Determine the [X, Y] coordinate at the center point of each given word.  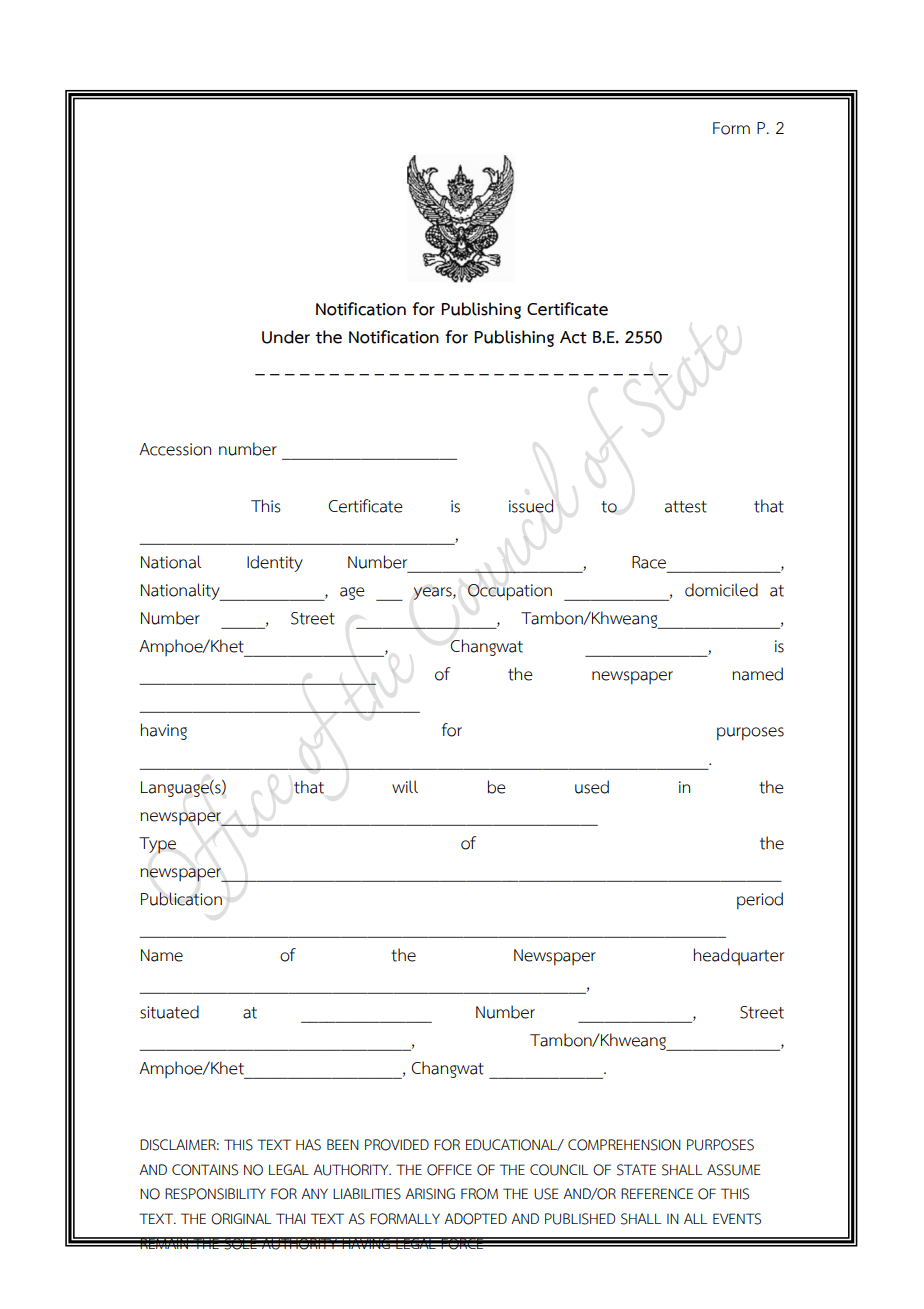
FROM [479, 1194]
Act [573, 337]
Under [286, 337]
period [760, 901]
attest [686, 507]
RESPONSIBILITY [215, 1194]
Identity [275, 563]
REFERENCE [657, 1193]
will [405, 786]
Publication [181, 899]
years [434, 593]
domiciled [721, 590]
